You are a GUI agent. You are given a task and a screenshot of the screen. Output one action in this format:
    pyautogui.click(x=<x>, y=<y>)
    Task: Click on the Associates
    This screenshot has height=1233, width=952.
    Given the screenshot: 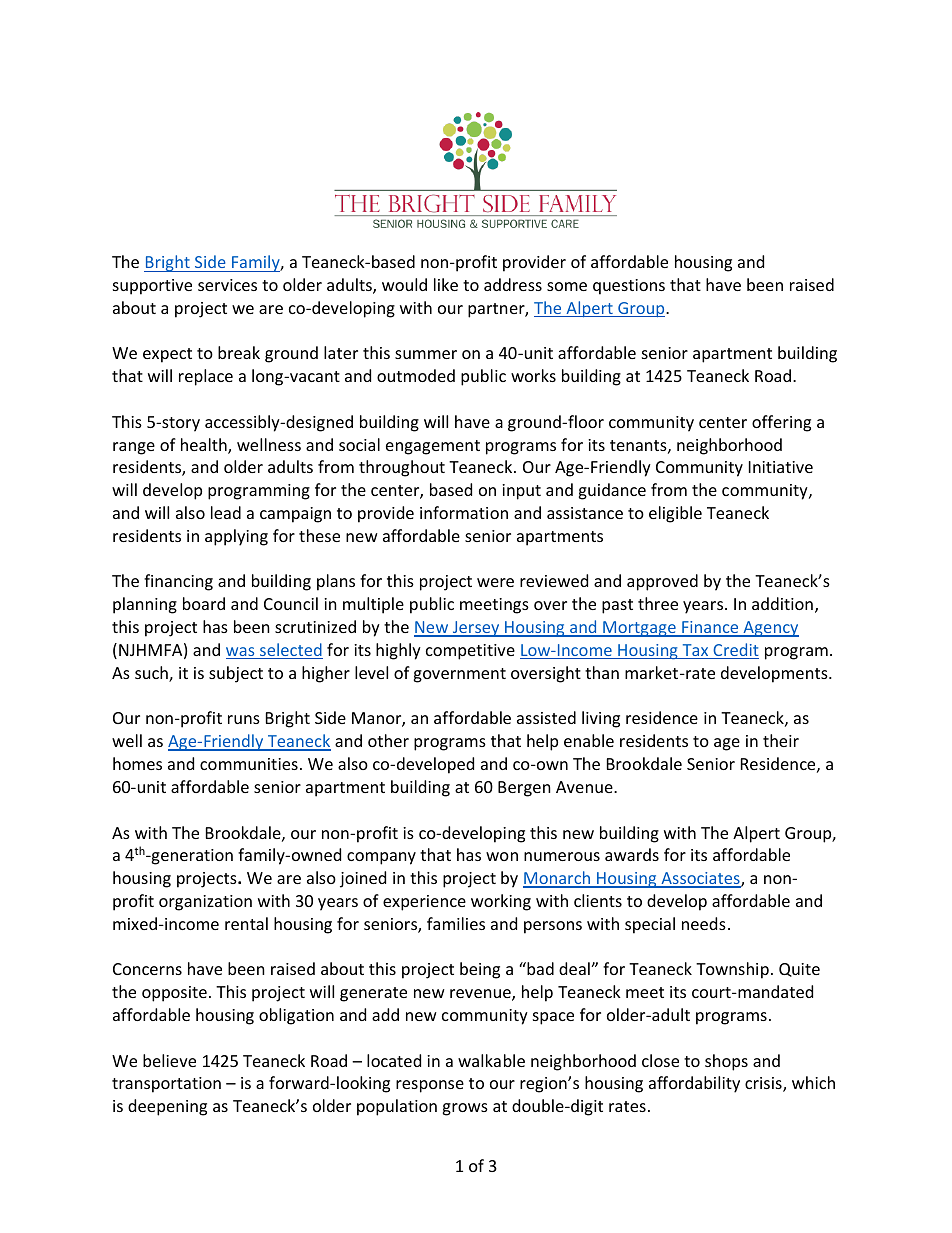 What is the action you would take?
    pyautogui.click(x=700, y=879)
